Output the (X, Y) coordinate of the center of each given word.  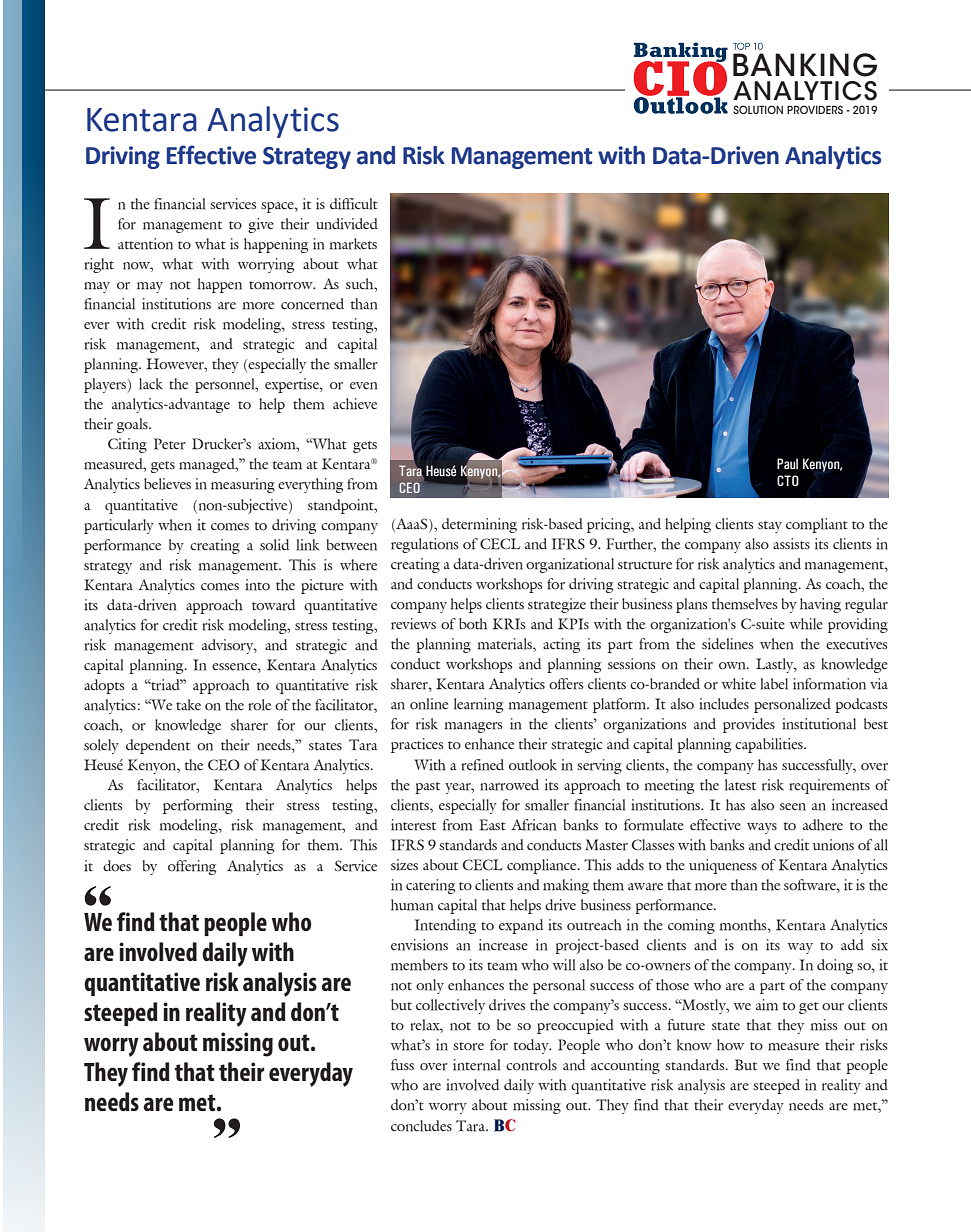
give (261, 225)
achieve (355, 404)
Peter (170, 444)
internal (476, 1065)
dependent (158, 746)
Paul (787, 463)
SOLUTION (758, 109)
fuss (402, 1065)
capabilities (770, 745)
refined (482, 765)
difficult (354, 204)
